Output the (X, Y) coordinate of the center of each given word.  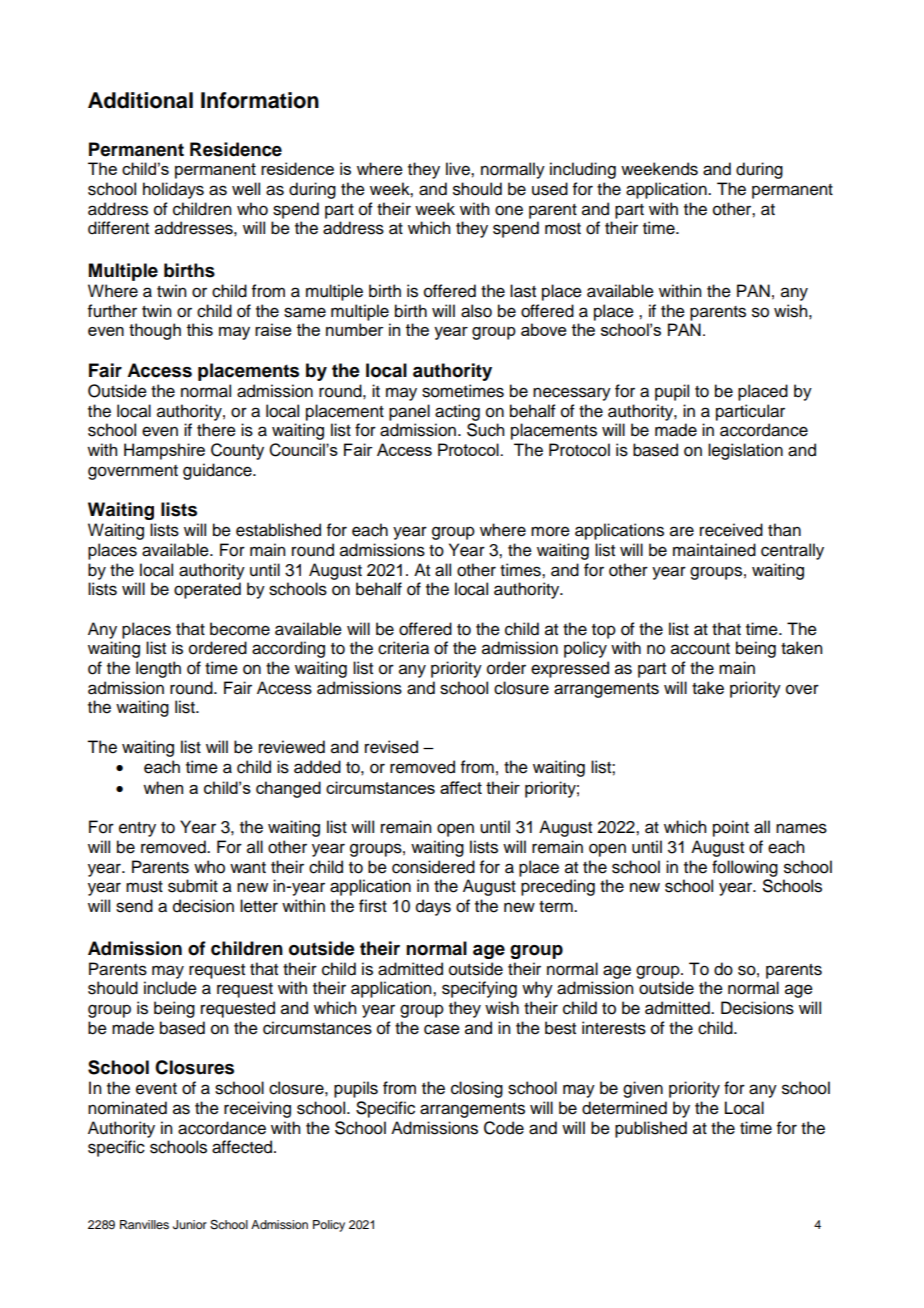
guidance (218, 471)
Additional (140, 100)
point (731, 828)
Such (485, 430)
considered (433, 867)
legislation (745, 451)
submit (193, 886)
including (583, 170)
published (651, 1129)
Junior (190, 1225)
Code (504, 1128)
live (459, 169)
